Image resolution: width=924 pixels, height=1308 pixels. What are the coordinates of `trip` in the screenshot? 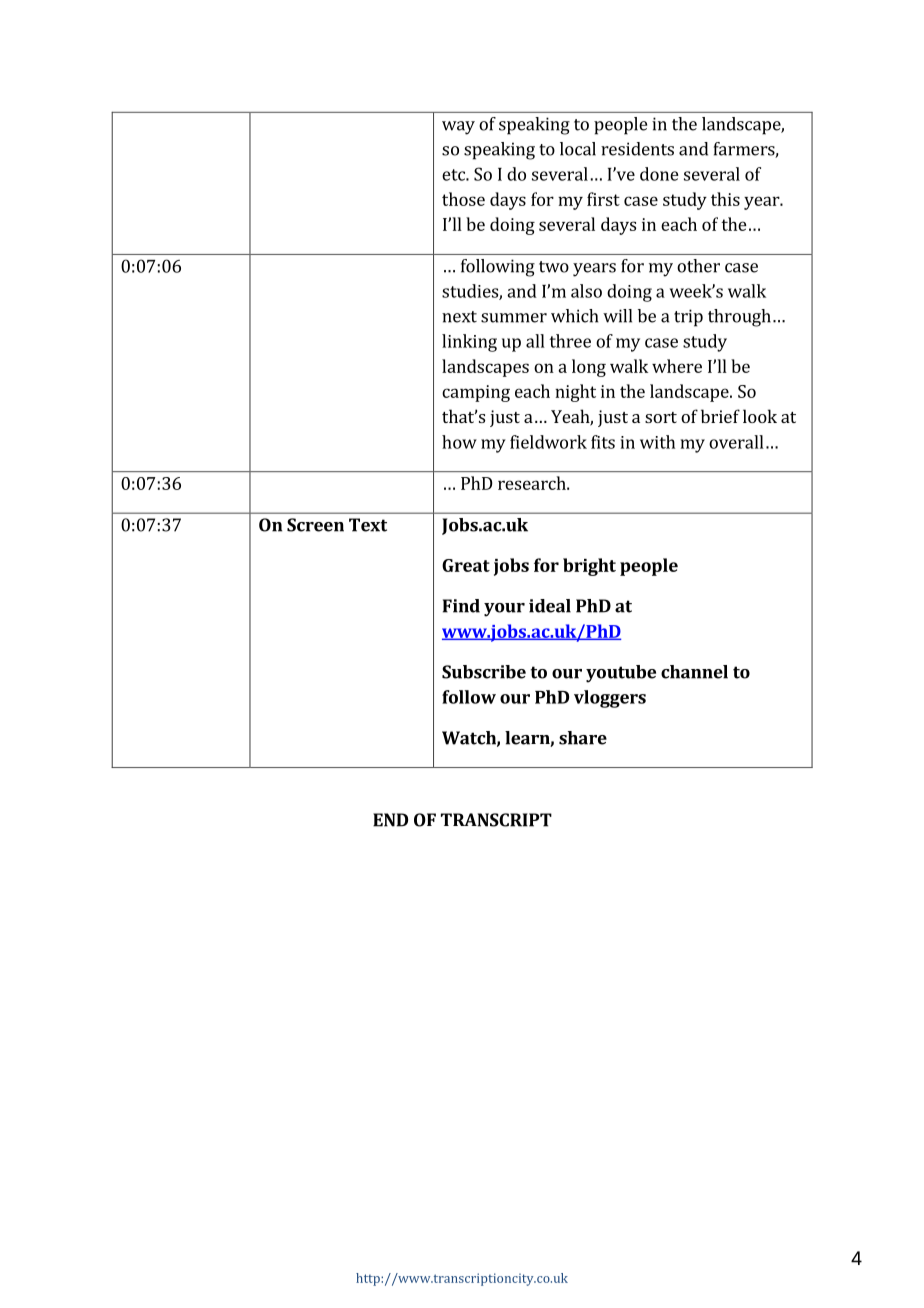 It's located at (688, 318).
